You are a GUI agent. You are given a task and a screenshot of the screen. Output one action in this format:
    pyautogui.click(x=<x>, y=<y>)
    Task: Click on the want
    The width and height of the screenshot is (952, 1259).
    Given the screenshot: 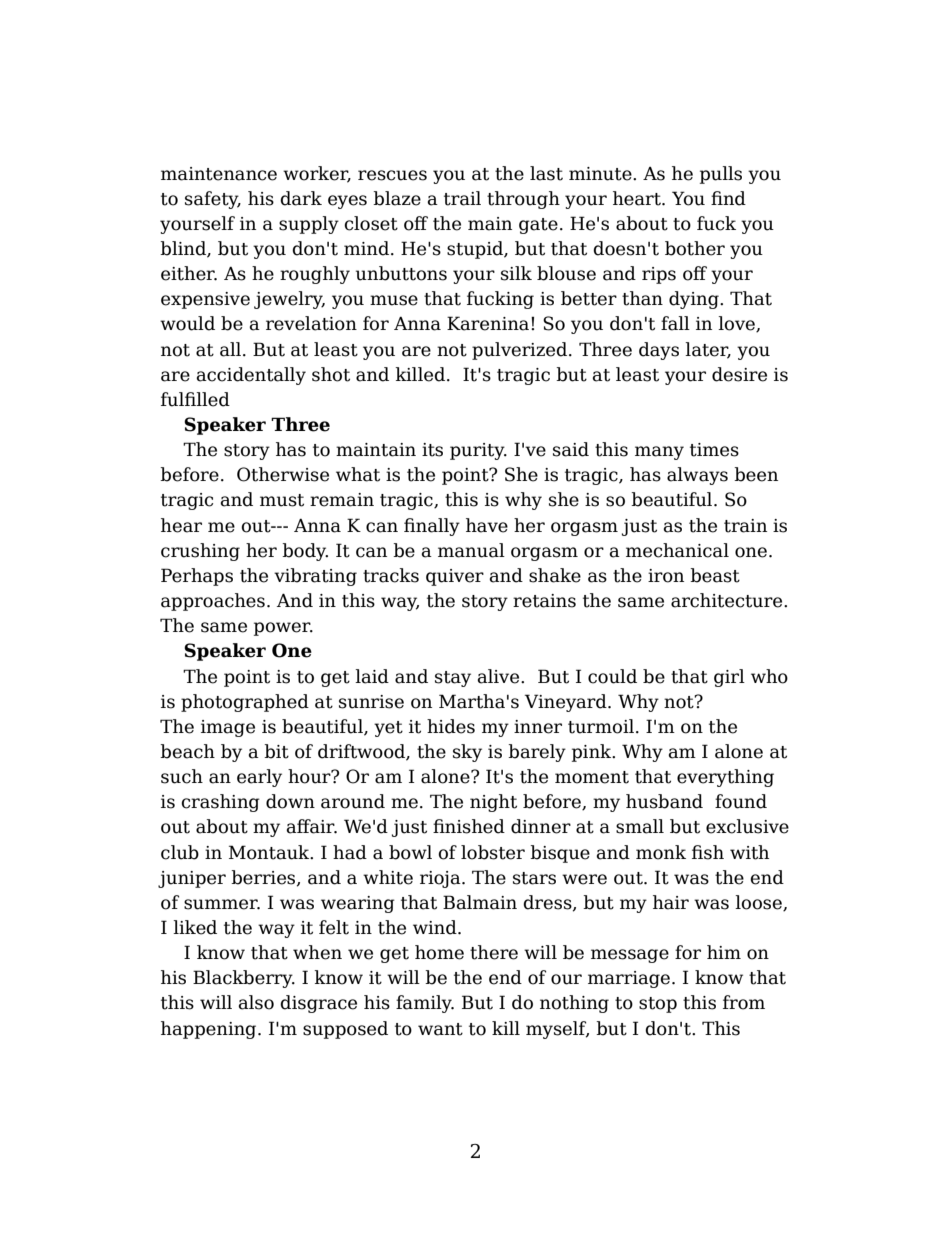 What is the action you would take?
    pyautogui.click(x=440, y=1029)
